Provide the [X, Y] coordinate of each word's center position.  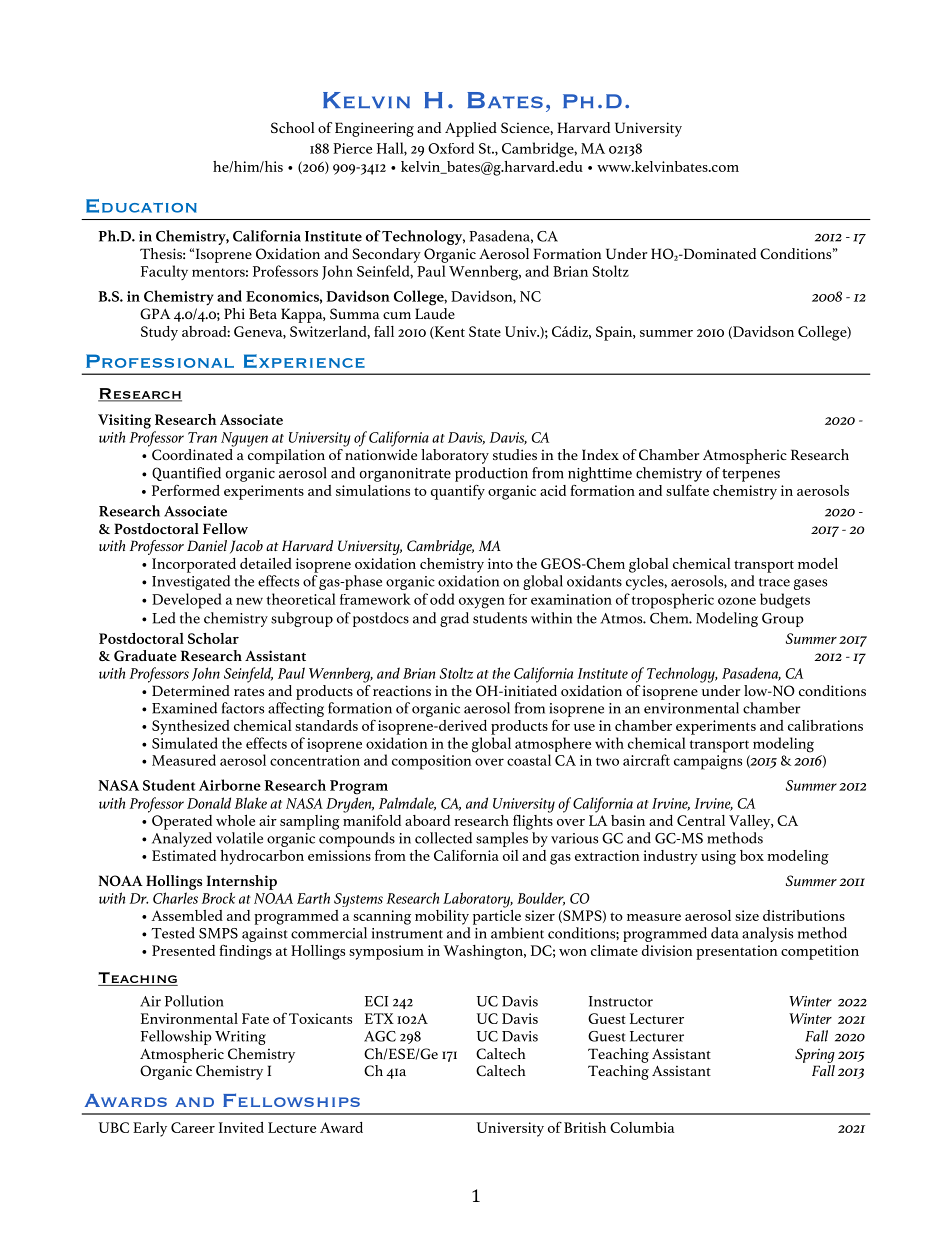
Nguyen [244, 439]
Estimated [184, 855]
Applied [471, 129]
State [485, 331]
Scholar [213, 638]
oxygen [482, 603]
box [752, 855]
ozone [737, 601]
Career [193, 1127]
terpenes [751, 475]
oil [511, 855]
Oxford [451, 148]
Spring [815, 1055]
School [292, 127]
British [585, 1127]
